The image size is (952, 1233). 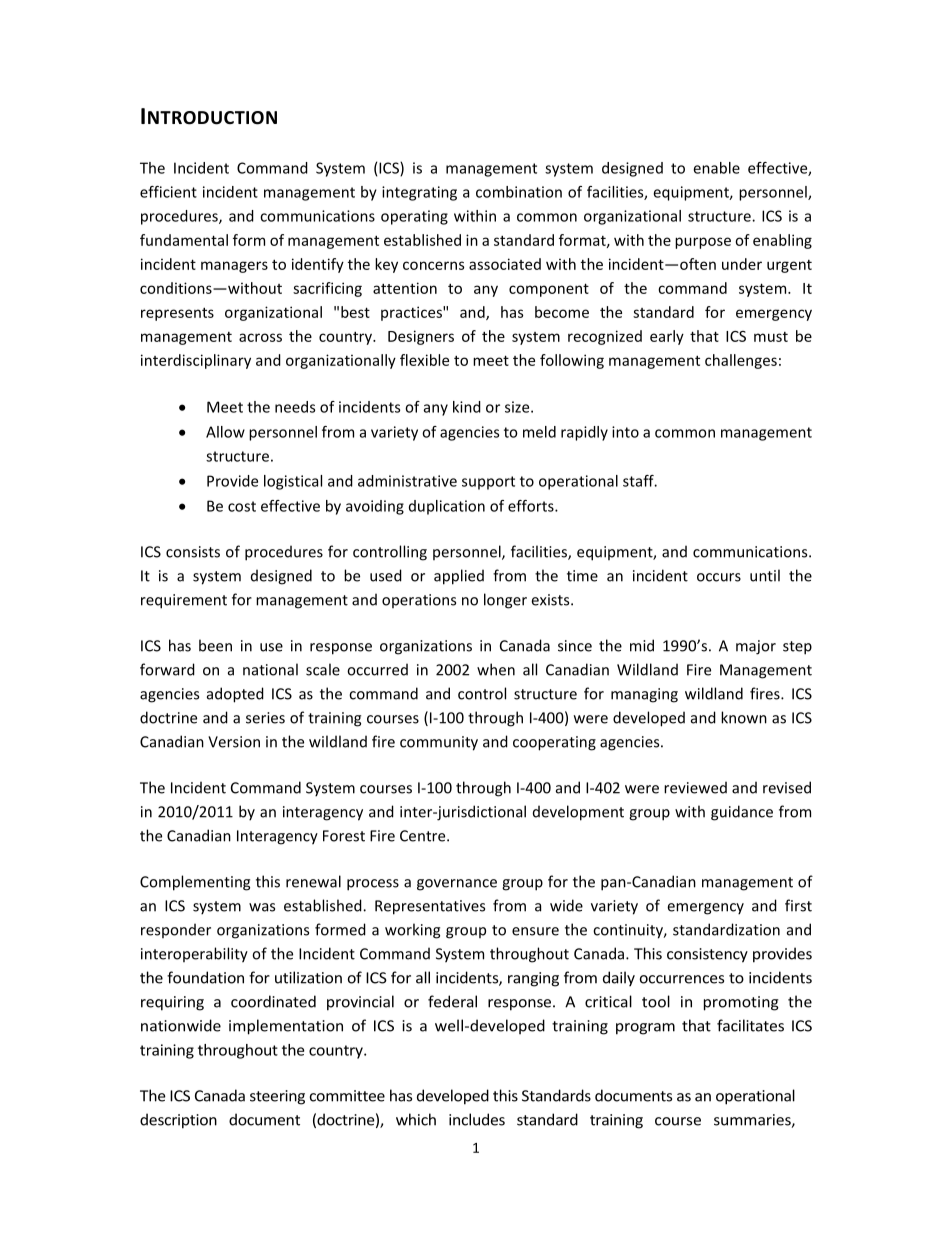 What do you see at coordinates (756, 647) in the screenshot?
I see `major` at bounding box center [756, 647].
